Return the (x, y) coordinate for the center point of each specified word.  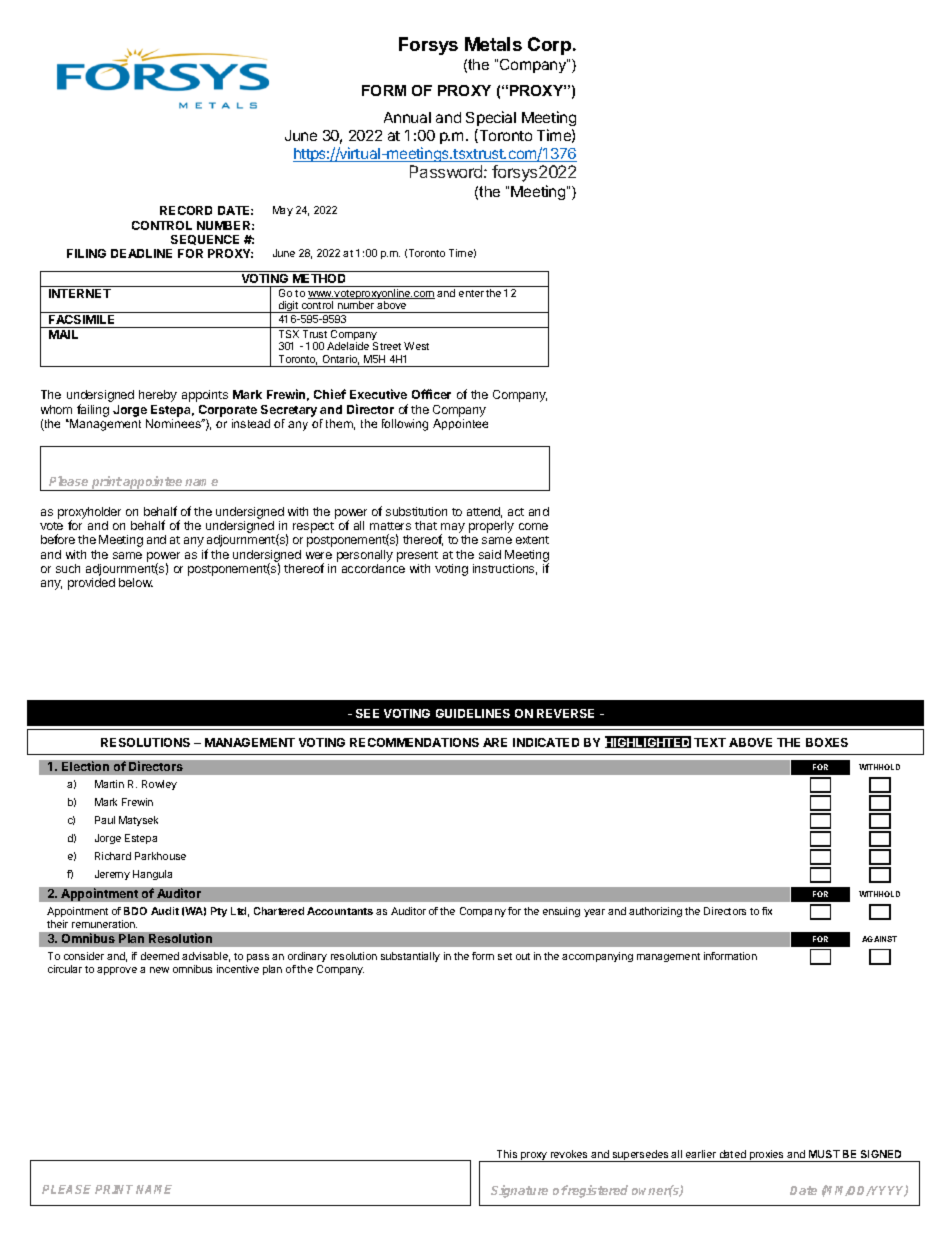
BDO (135, 911)
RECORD (186, 210)
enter (471, 293)
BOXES (827, 742)
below (136, 582)
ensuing (561, 912)
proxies (766, 1156)
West (416, 346)
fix (767, 911)
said (490, 554)
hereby (158, 396)
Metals (493, 44)
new (159, 970)
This (507, 1154)
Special (491, 118)
